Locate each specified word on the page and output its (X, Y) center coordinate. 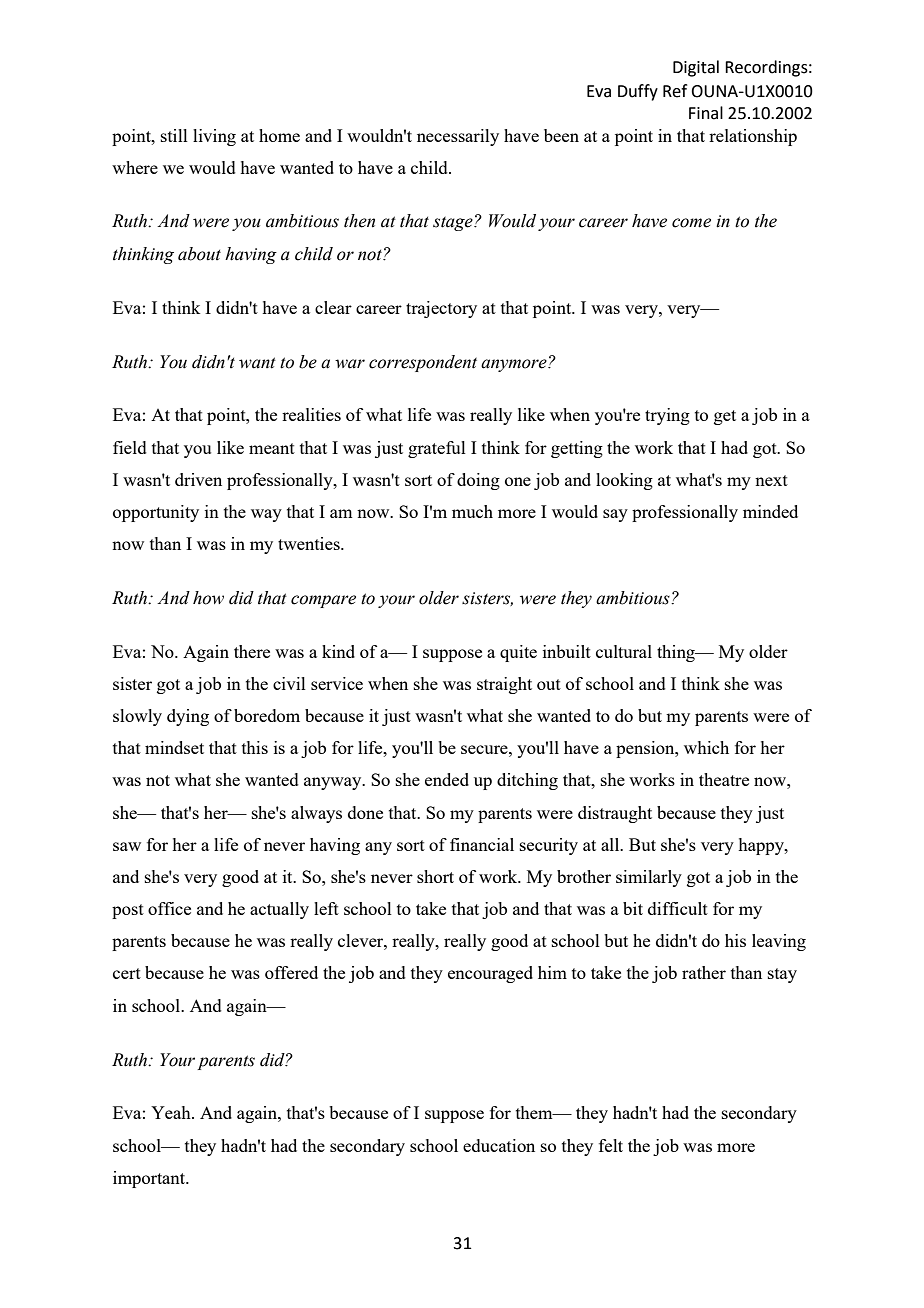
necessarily (458, 137)
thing (677, 653)
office (169, 908)
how (208, 598)
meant (272, 448)
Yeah (172, 1112)
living (214, 137)
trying (667, 416)
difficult (678, 908)
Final (706, 113)
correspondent (423, 363)
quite (518, 653)
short (435, 876)
